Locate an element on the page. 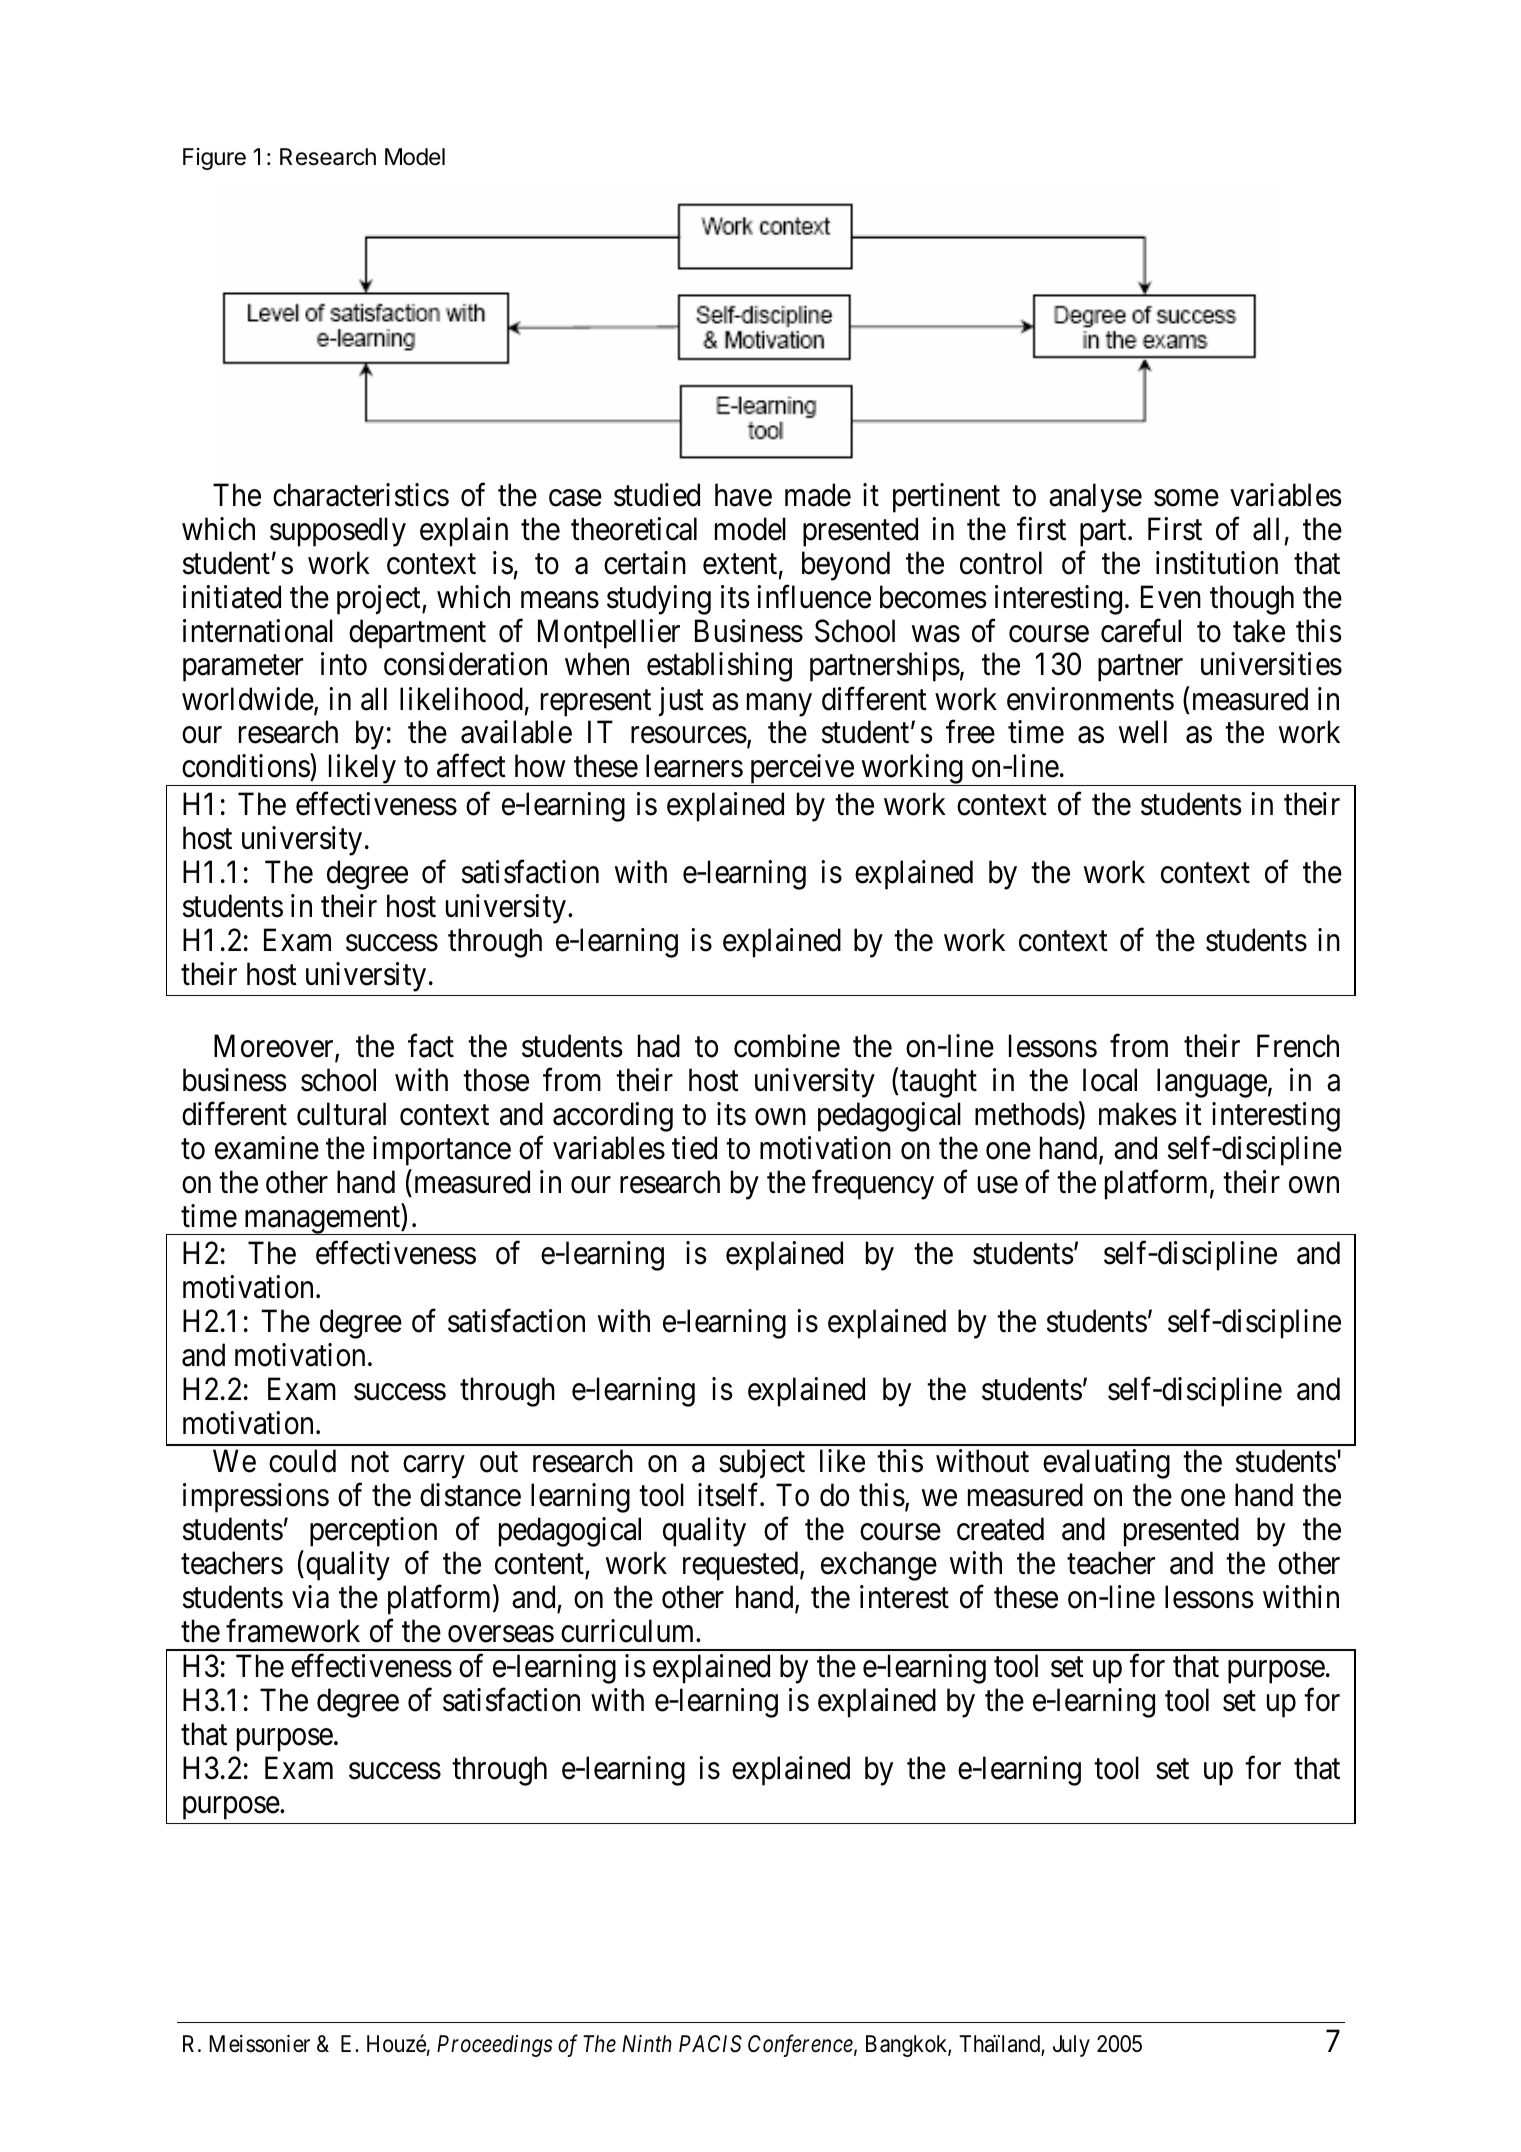 The image size is (1521, 2152). cultural is located at coordinates (341, 1114).
